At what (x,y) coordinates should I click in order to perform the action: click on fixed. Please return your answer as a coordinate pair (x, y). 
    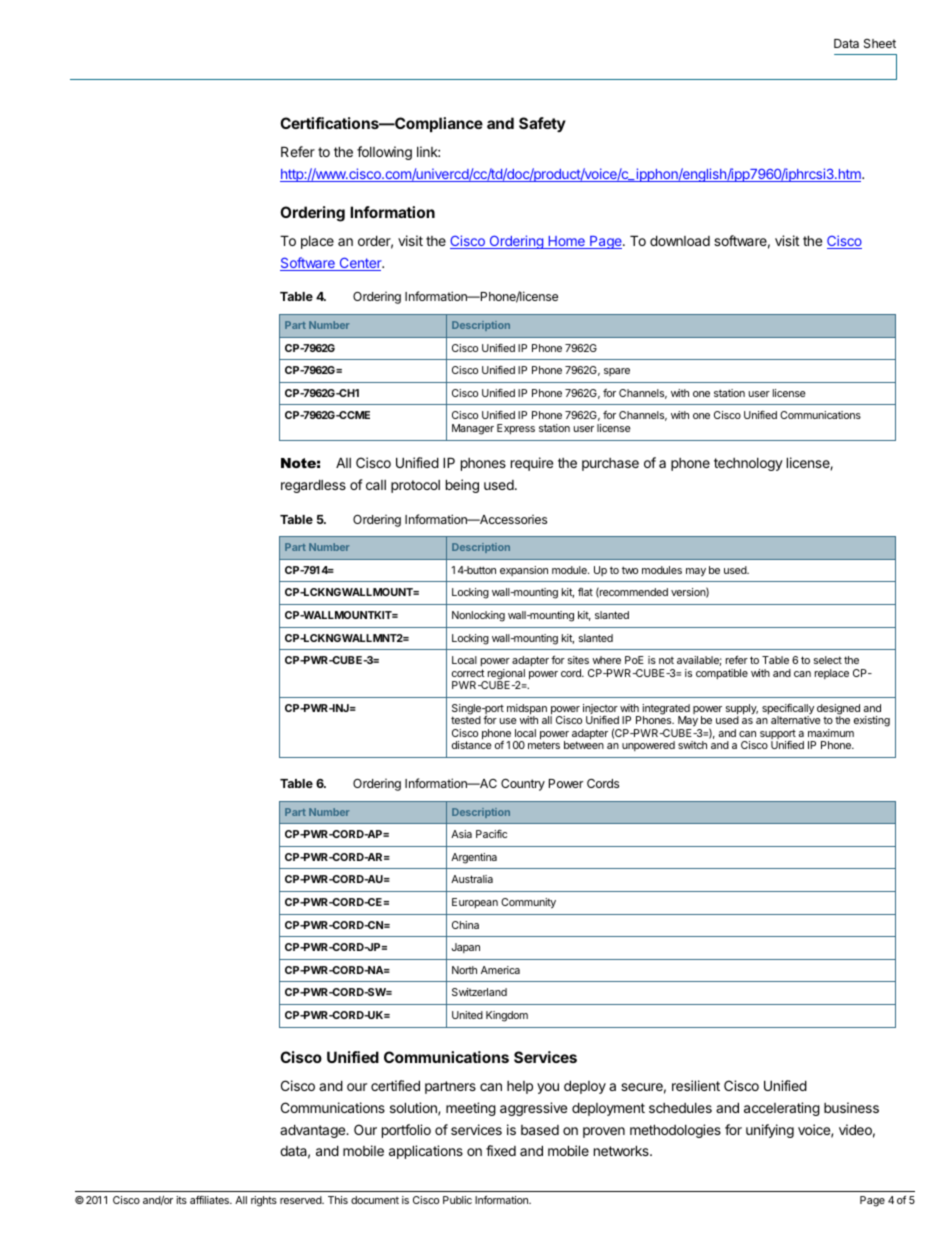
    Looking at the image, I should click on (501, 1150).
